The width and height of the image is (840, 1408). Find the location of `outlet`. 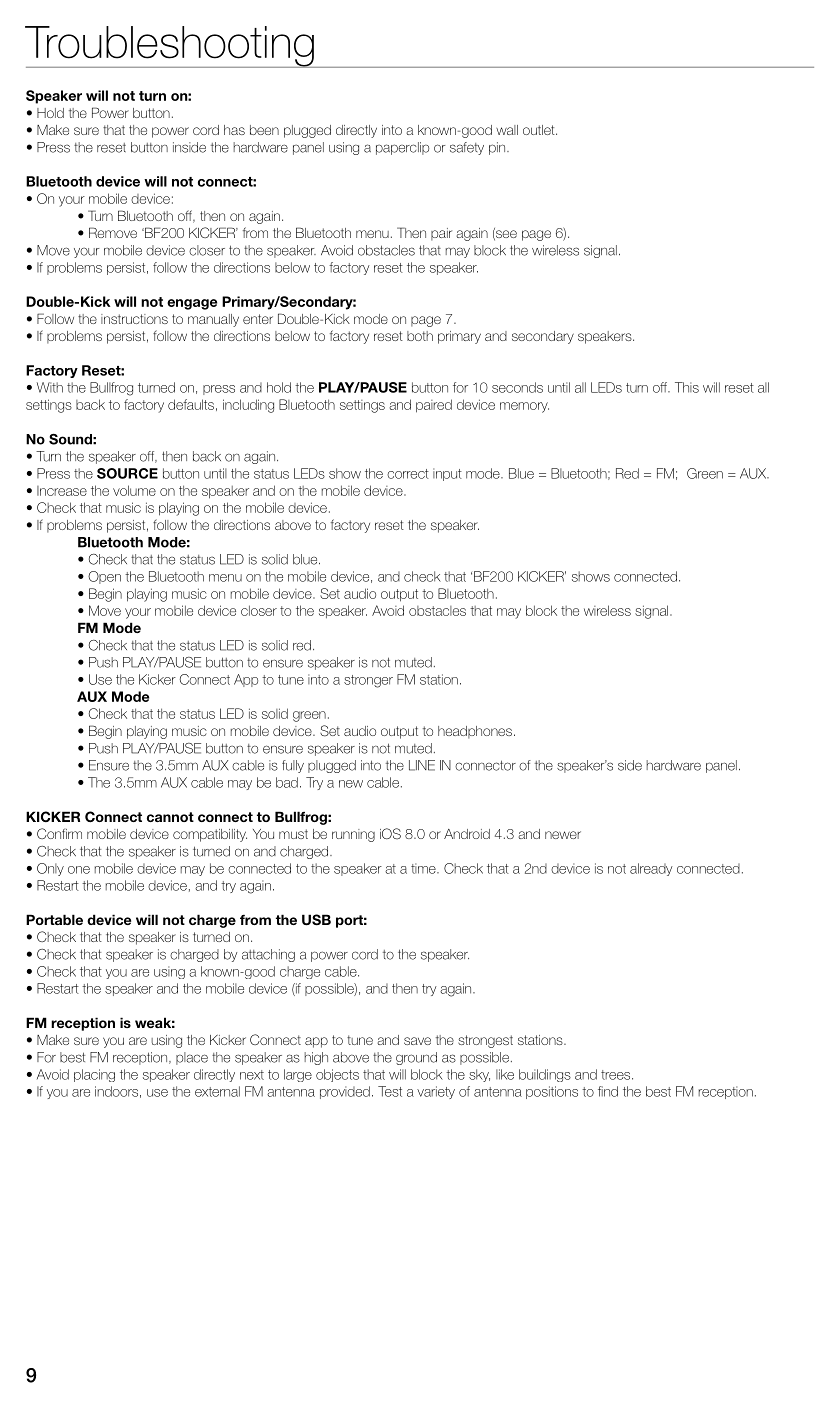

outlet is located at coordinates (540, 130).
